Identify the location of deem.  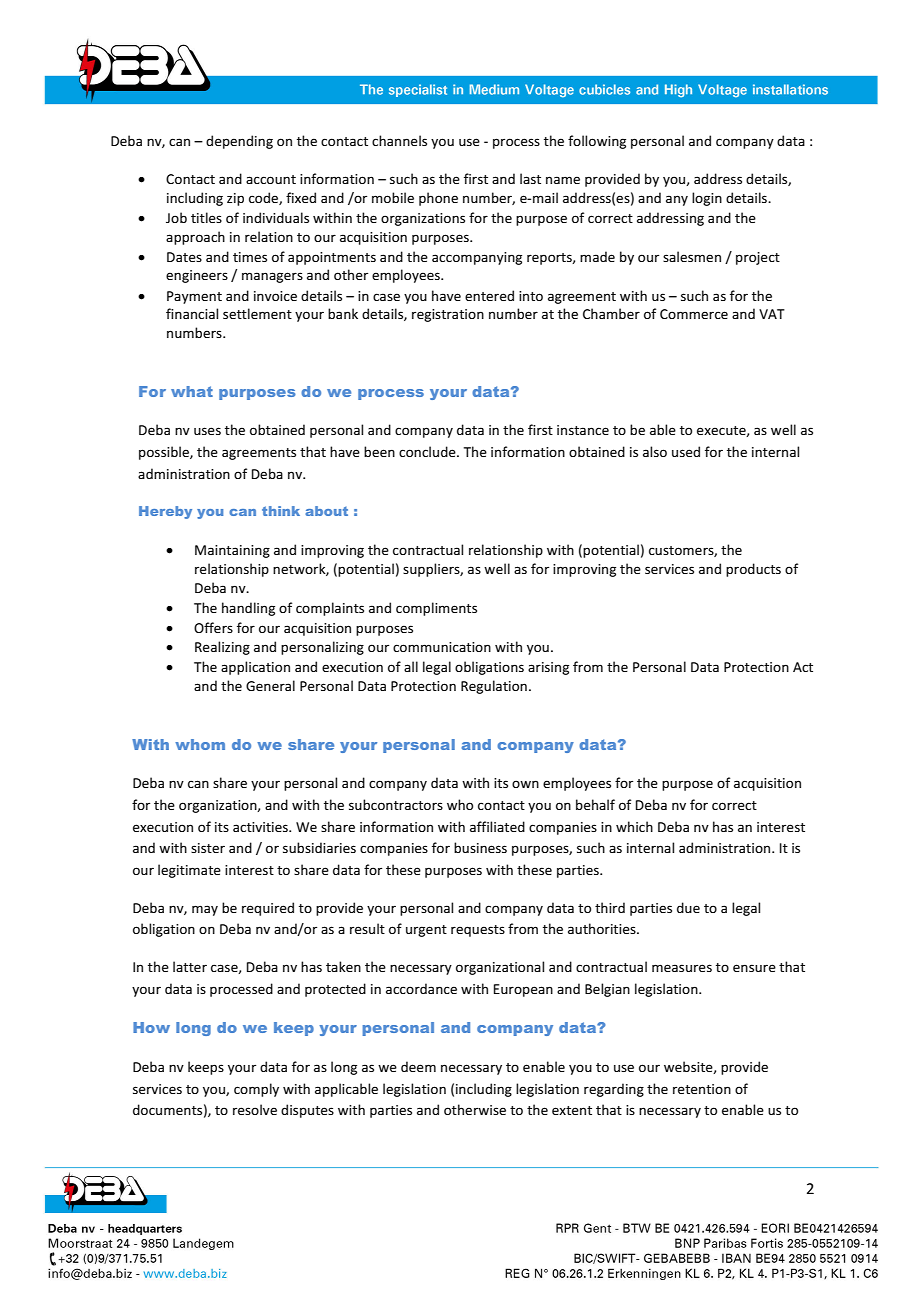
(418, 1066).
